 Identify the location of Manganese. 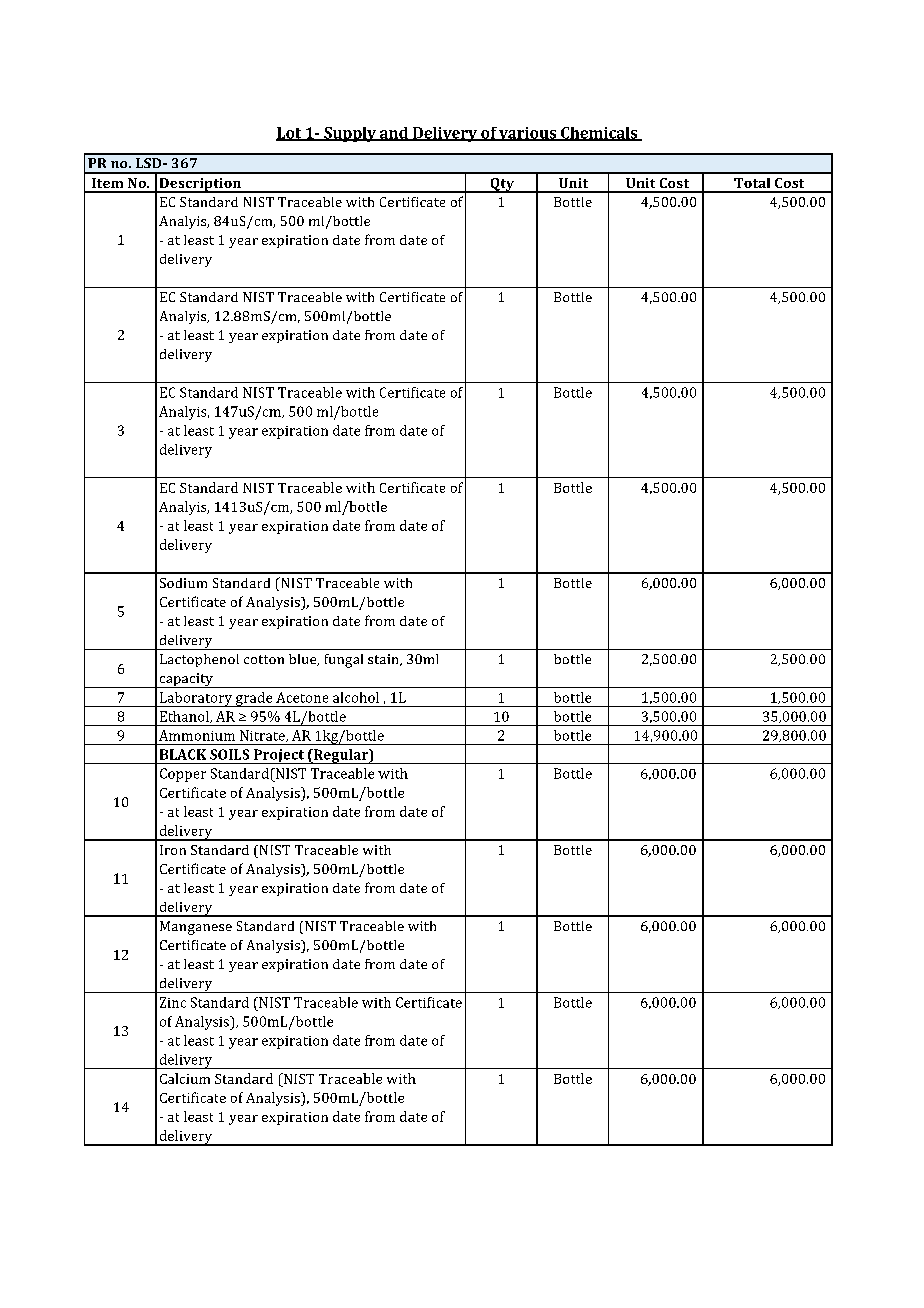
(196, 928).
